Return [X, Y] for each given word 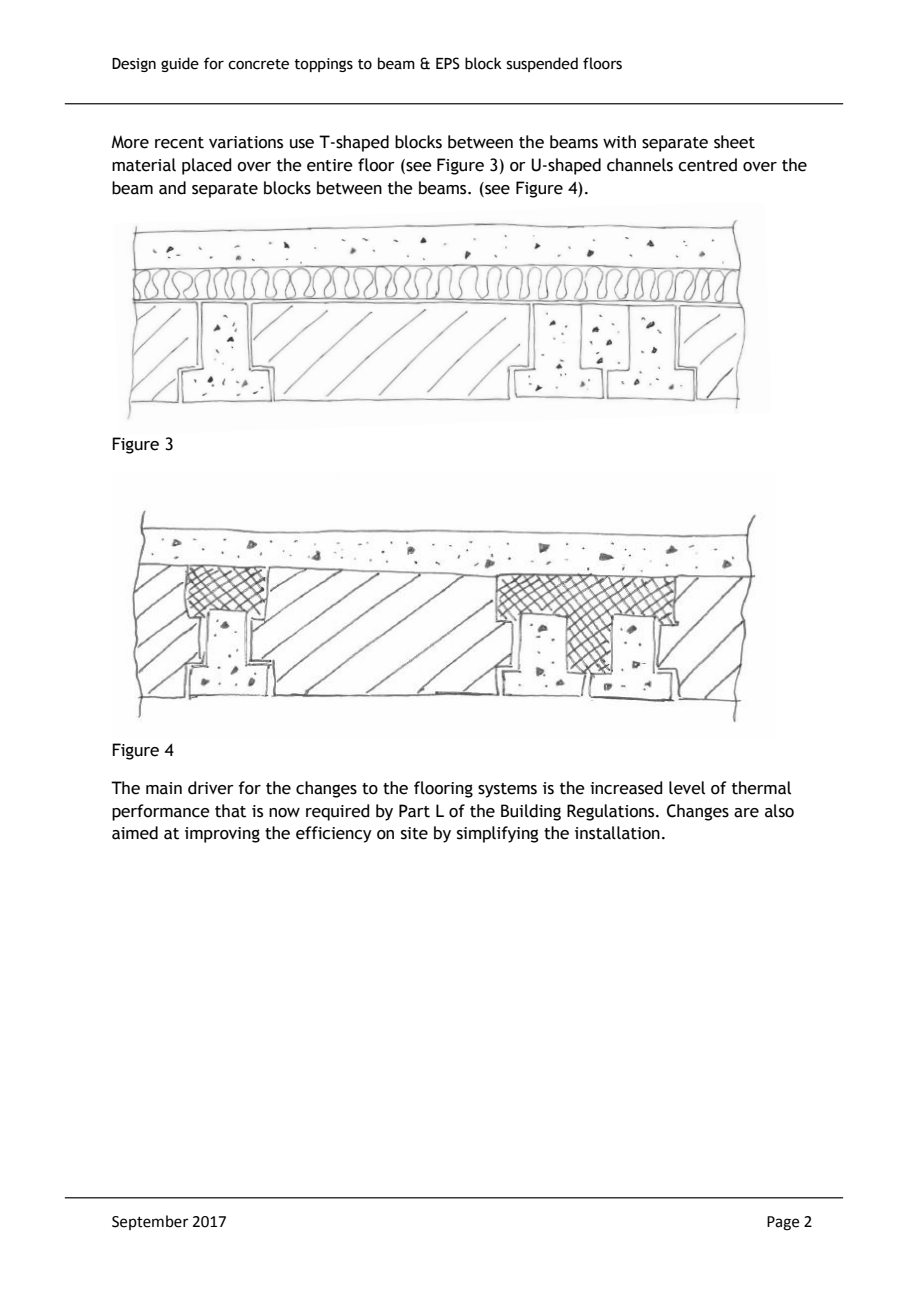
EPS [448, 63]
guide [180, 64]
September [150, 1222]
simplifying [497, 834]
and [172, 188]
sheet [734, 142]
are [746, 813]
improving [222, 835]
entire [330, 165]
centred [707, 165]
